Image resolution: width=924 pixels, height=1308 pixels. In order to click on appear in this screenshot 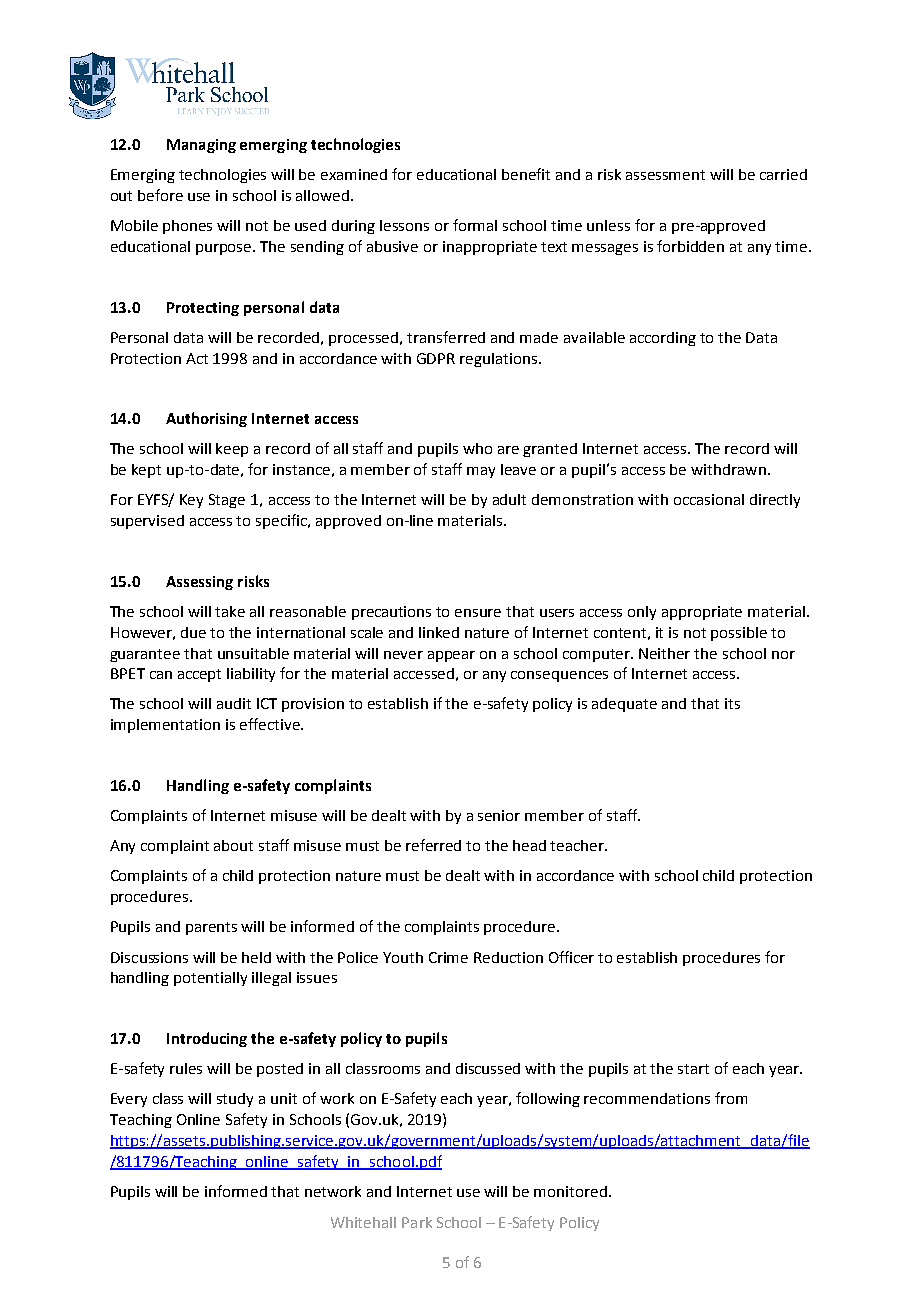, I will do `click(451, 656)`.
